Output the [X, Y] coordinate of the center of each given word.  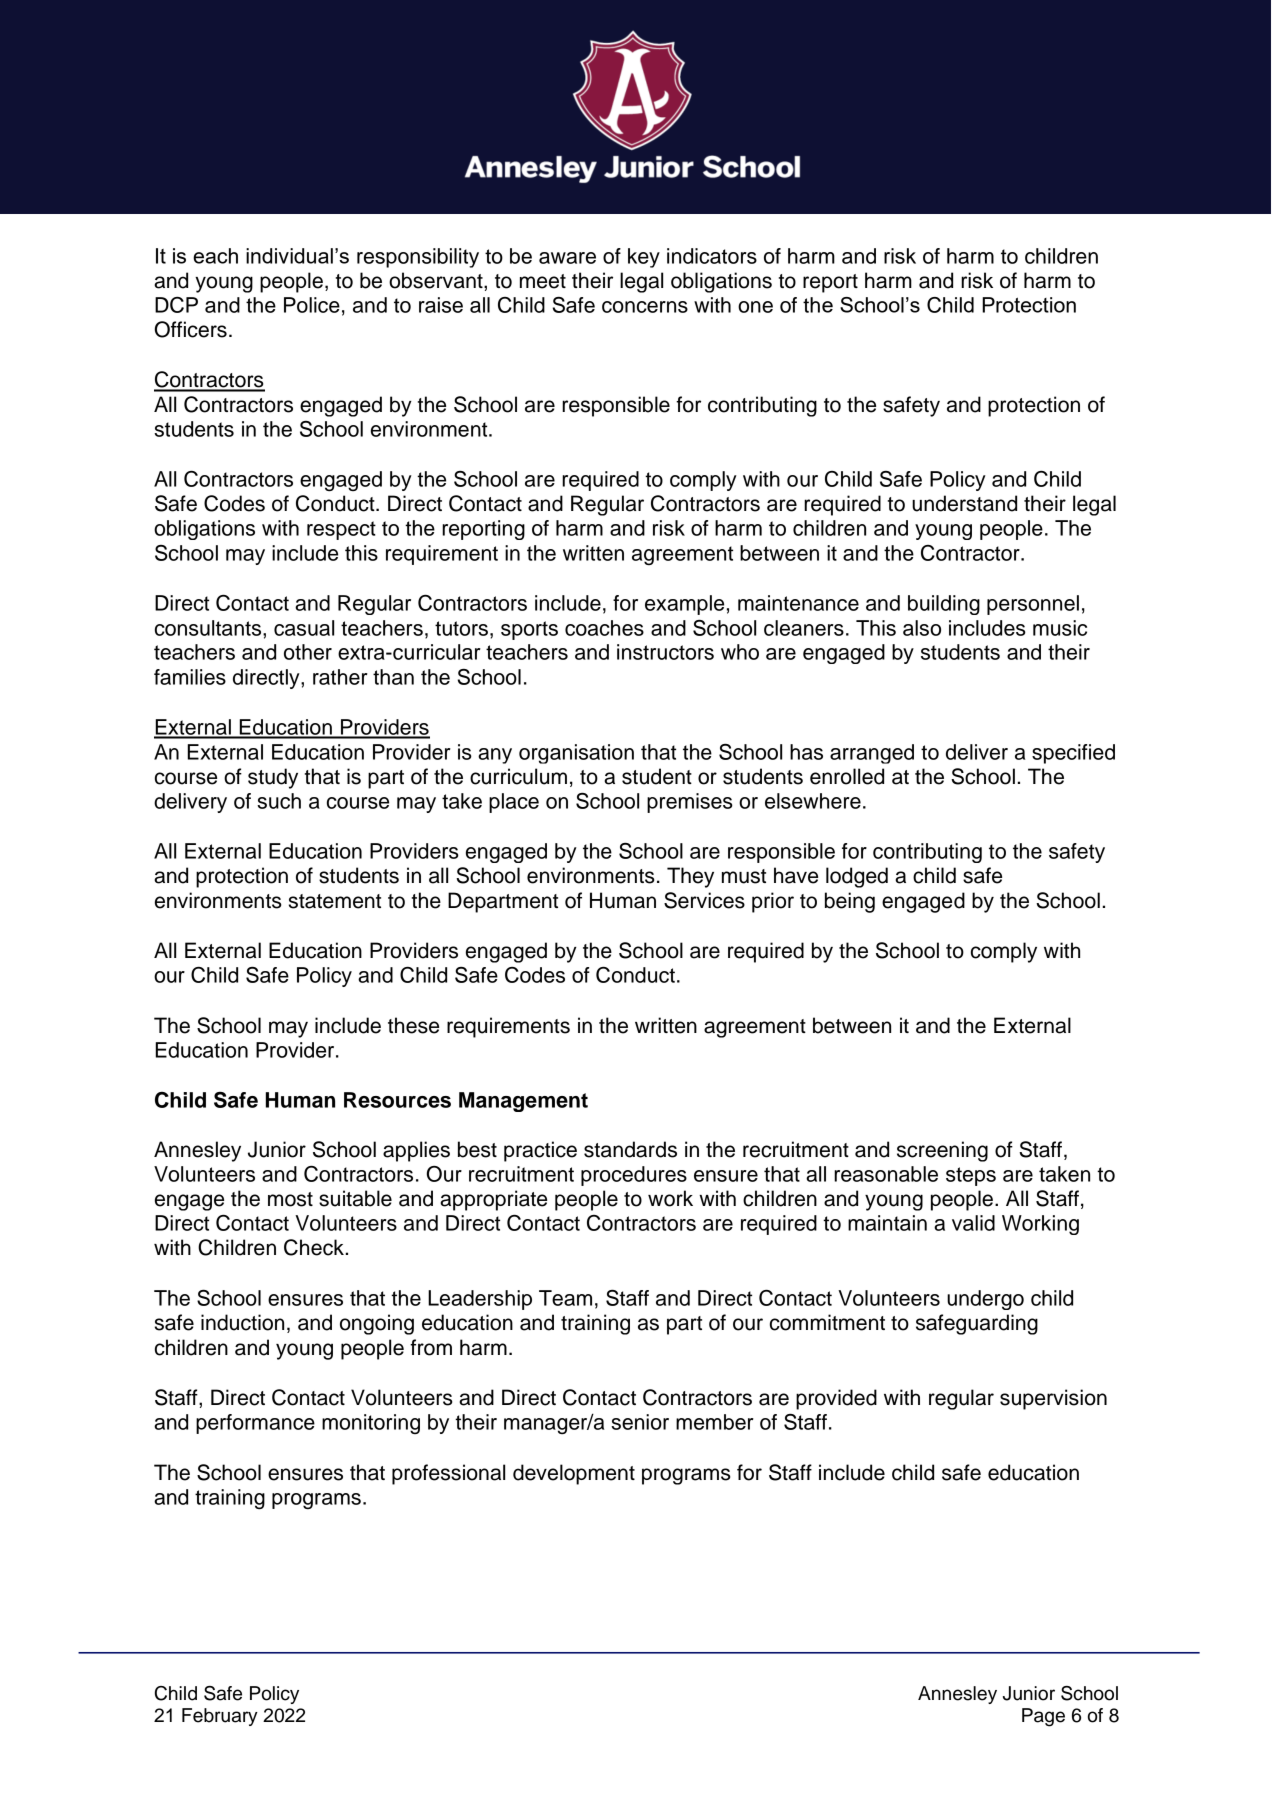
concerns [645, 307]
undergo [985, 1300]
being [850, 902]
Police [312, 305]
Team [565, 1298]
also [922, 628]
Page [1043, 1717]
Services [704, 900]
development [574, 1474]
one [755, 307]
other [308, 652]
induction [242, 1322]
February [220, 1717]
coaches [604, 628]
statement [335, 901]
